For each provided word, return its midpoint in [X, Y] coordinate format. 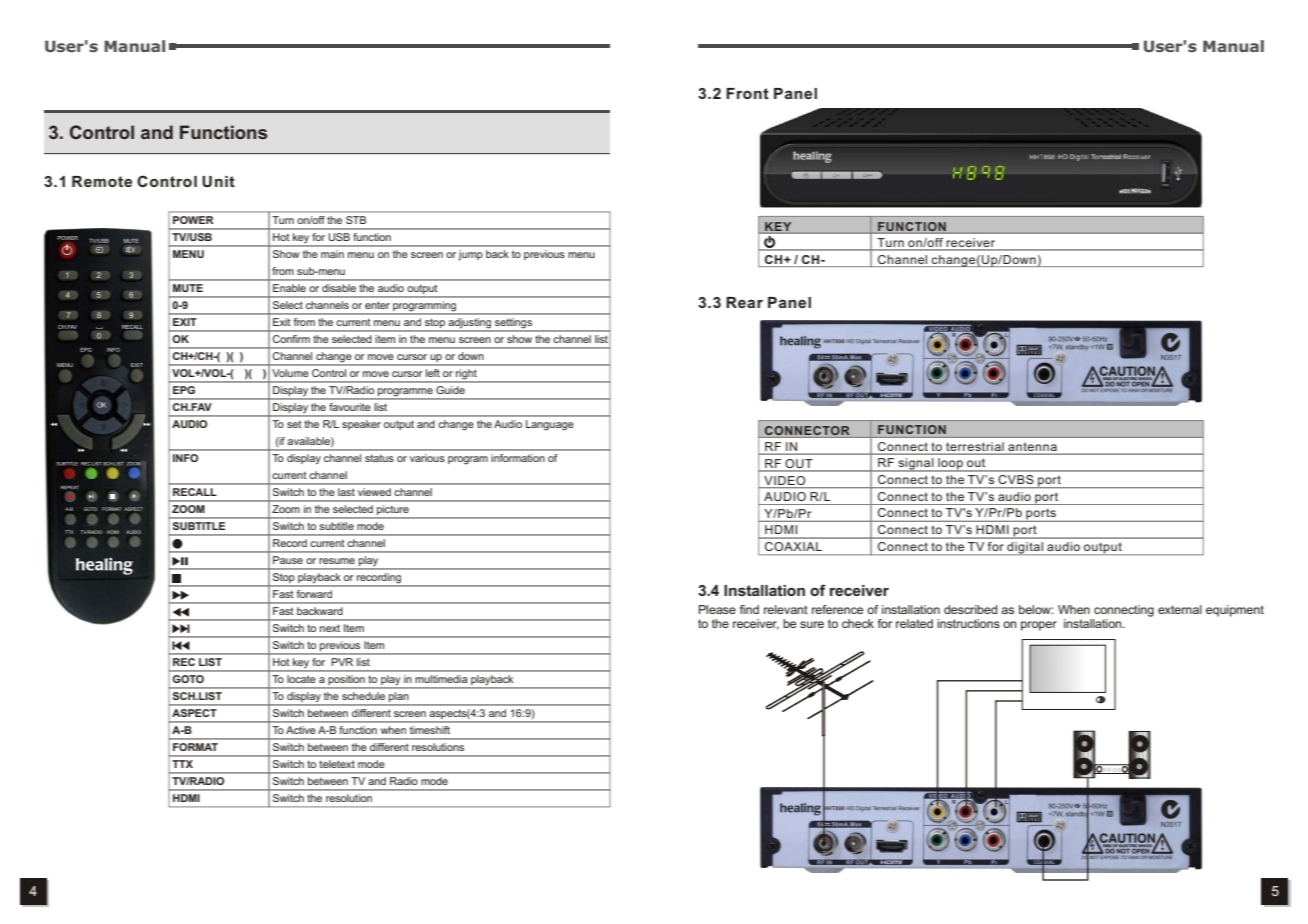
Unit [218, 181]
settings [514, 324]
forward [314, 594]
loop [950, 465]
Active [300, 730]
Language [550, 425]
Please [717, 609]
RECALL [194, 492]
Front [747, 93]
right [466, 375]
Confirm [291, 339]
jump [470, 255]
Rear [744, 302]
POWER [193, 220]
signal [916, 465]
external [1180, 609]
